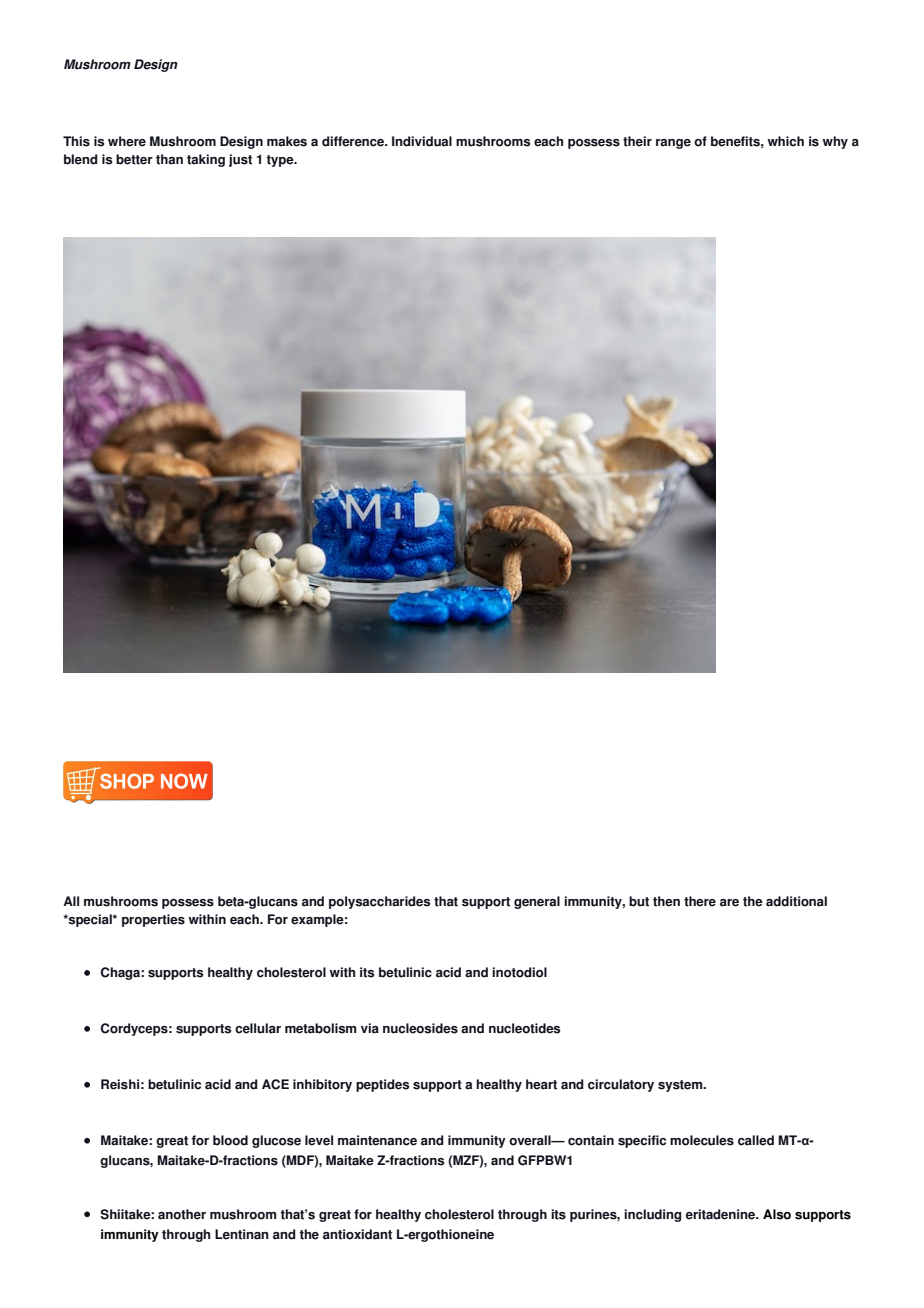 This screenshot has height=1308, width=924. Describe the element at coordinates (729, 903) in the screenshot. I see `are` at that location.
